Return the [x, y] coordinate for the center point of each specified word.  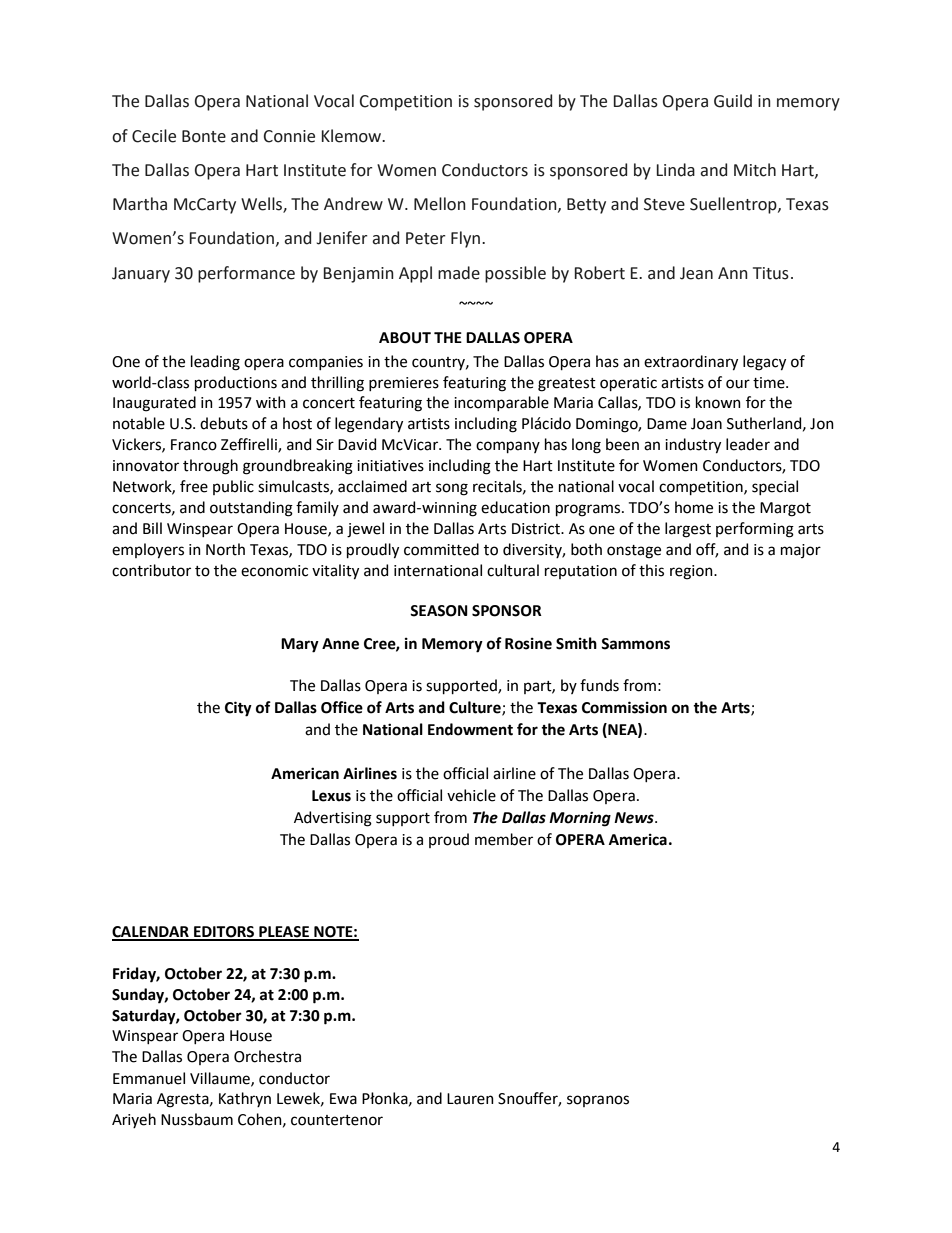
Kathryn [245, 1099]
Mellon [440, 204]
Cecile [154, 136]
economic [274, 571]
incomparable [501, 403]
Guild [733, 101]
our [738, 384]
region [692, 572]
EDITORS [224, 933]
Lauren [470, 1099]
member [504, 839]
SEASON [439, 611]
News [635, 818]
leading [215, 363]
